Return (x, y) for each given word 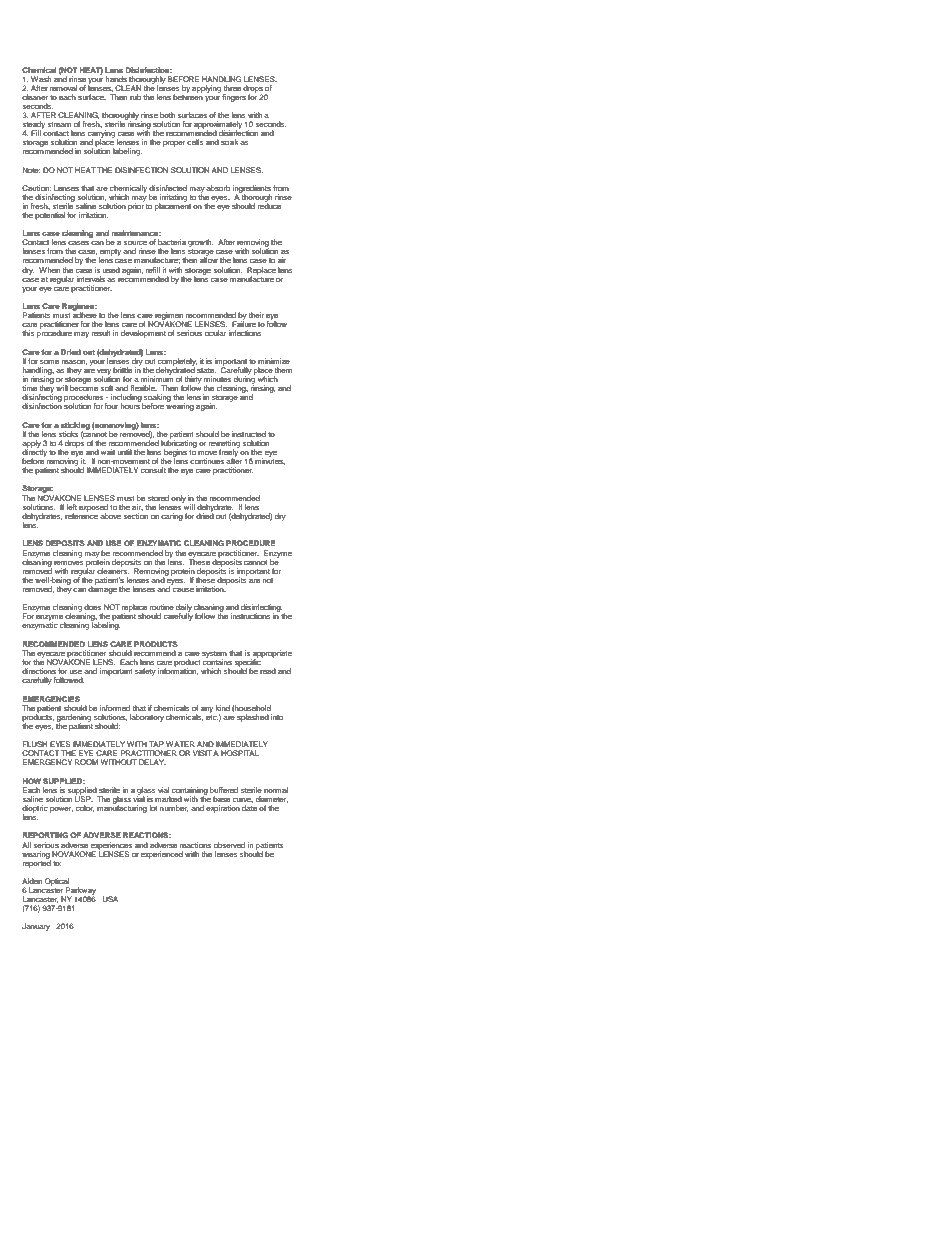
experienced (162, 855)
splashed (253, 718)
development (143, 334)
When (49, 270)
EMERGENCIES (51, 699)
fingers (234, 98)
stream (59, 124)
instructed (249, 434)
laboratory (146, 718)
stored (158, 498)
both (167, 115)
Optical (57, 883)
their (256, 315)
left (71, 507)
